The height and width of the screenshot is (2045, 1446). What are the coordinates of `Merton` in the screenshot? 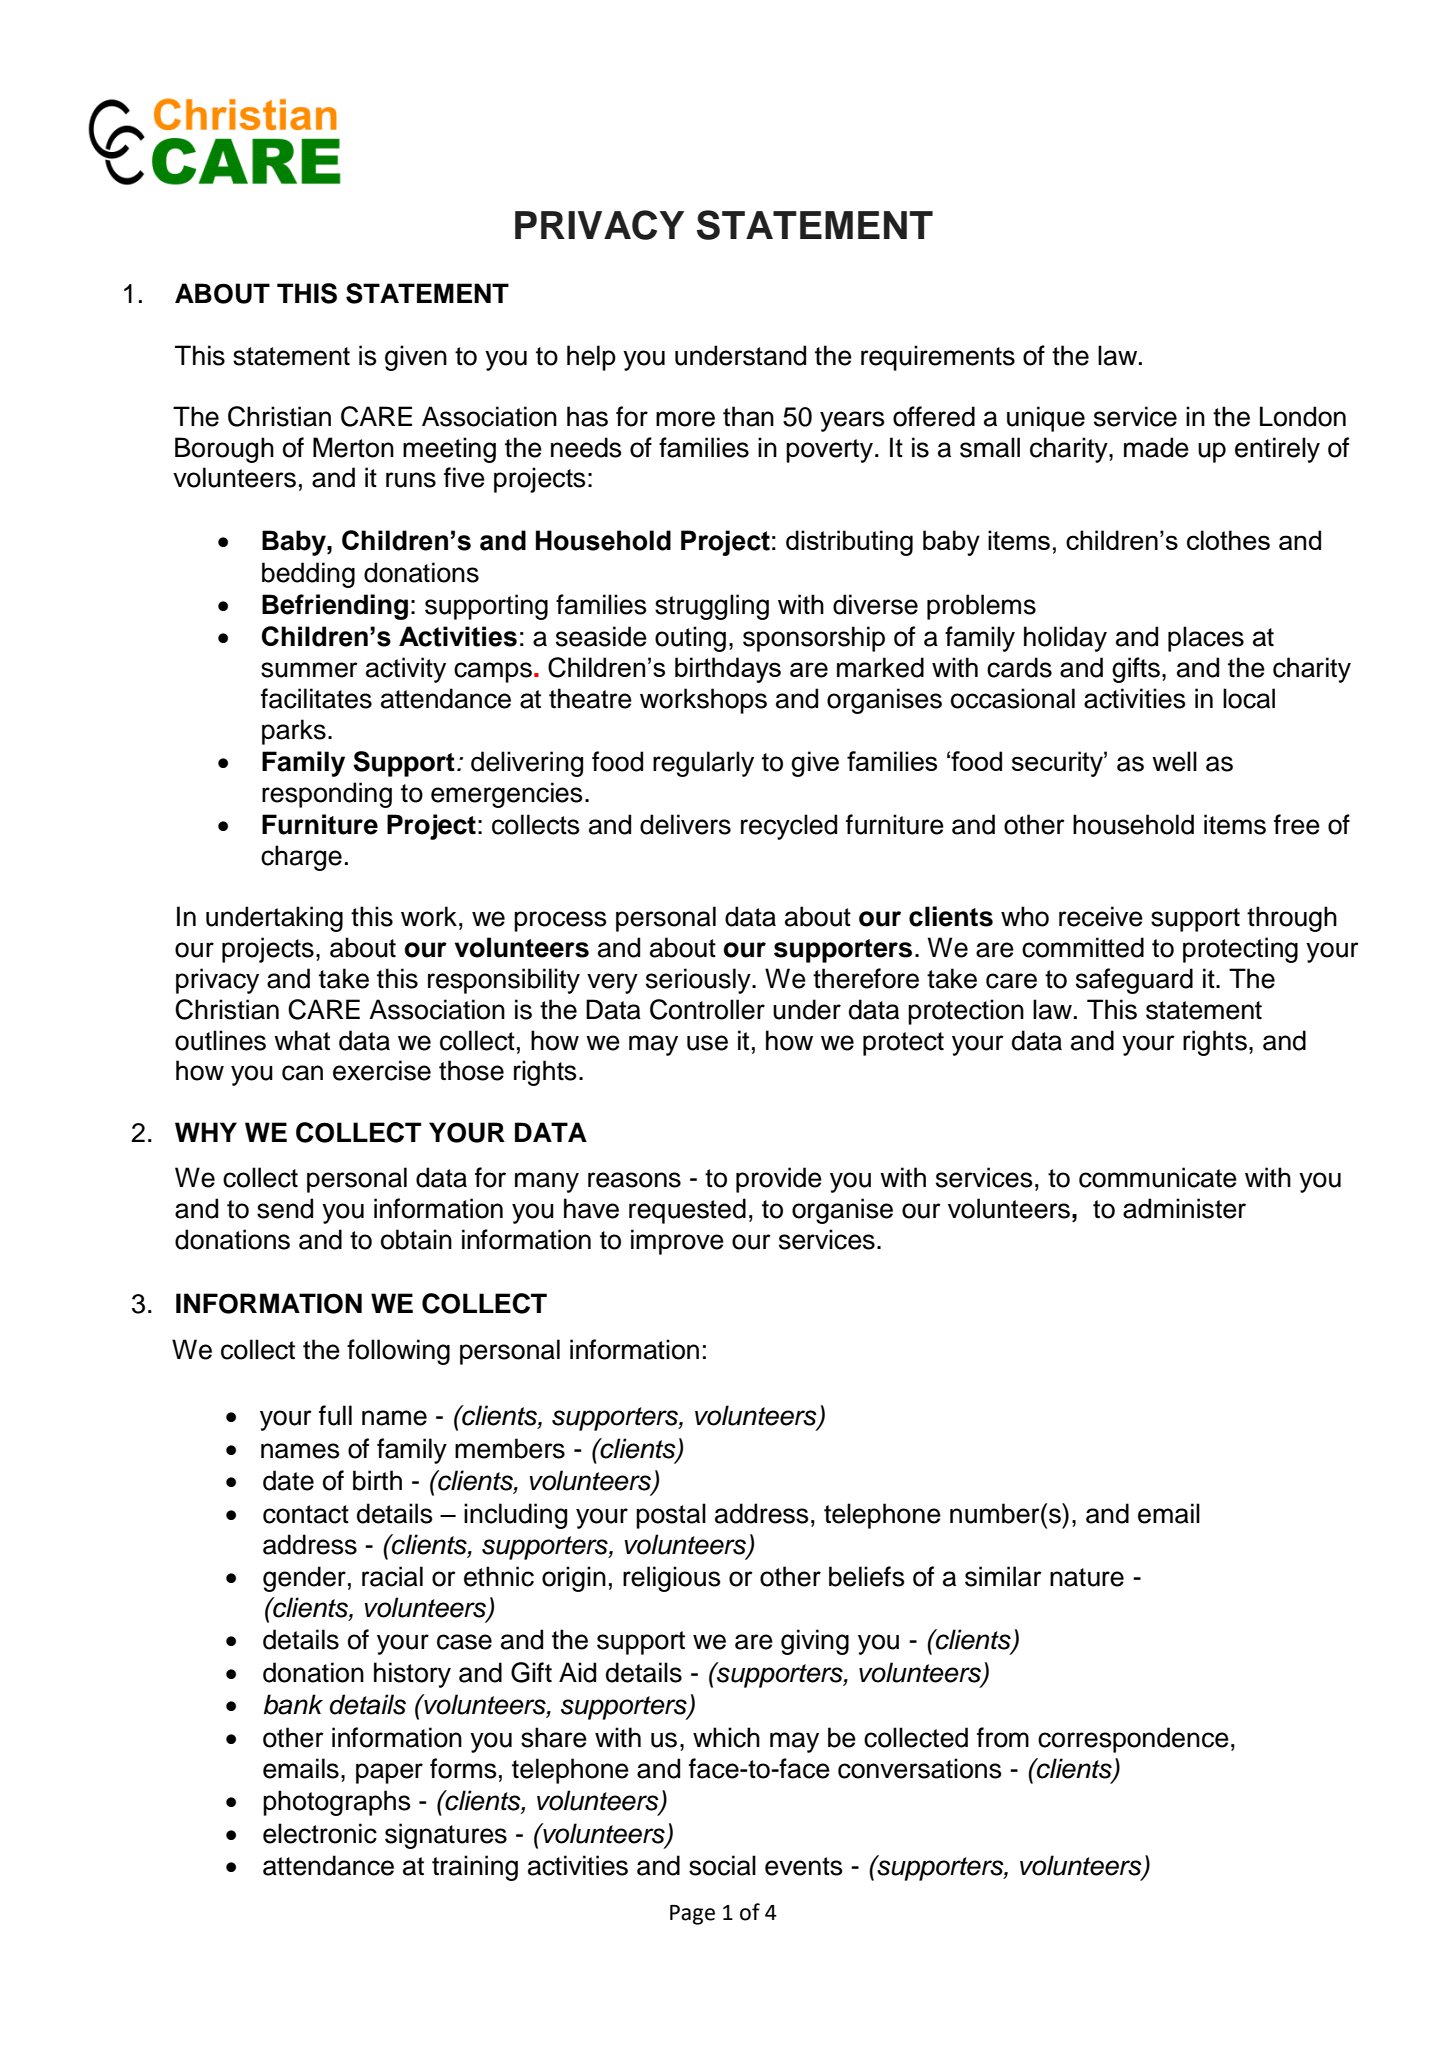 It's located at (353, 447).
